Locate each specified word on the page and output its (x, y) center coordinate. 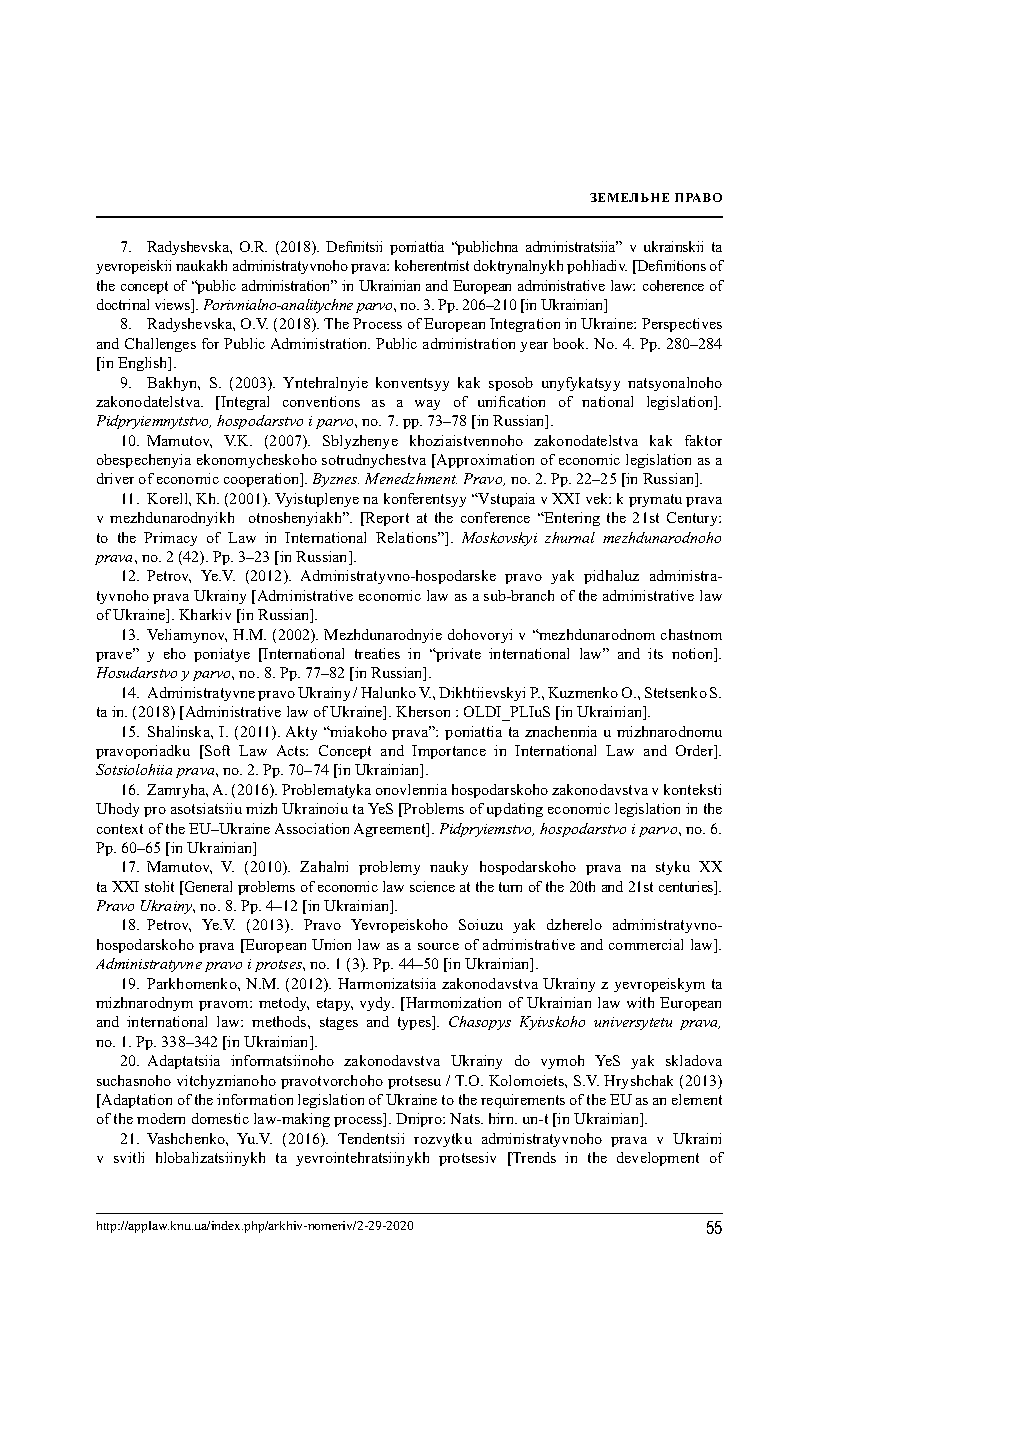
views (174, 306)
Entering (571, 519)
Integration (525, 325)
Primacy (170, 539)
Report (386, 519)
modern (161, 1118)
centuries (687, 888)
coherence (673, 285)
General (207, 886)
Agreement (391, 830)
